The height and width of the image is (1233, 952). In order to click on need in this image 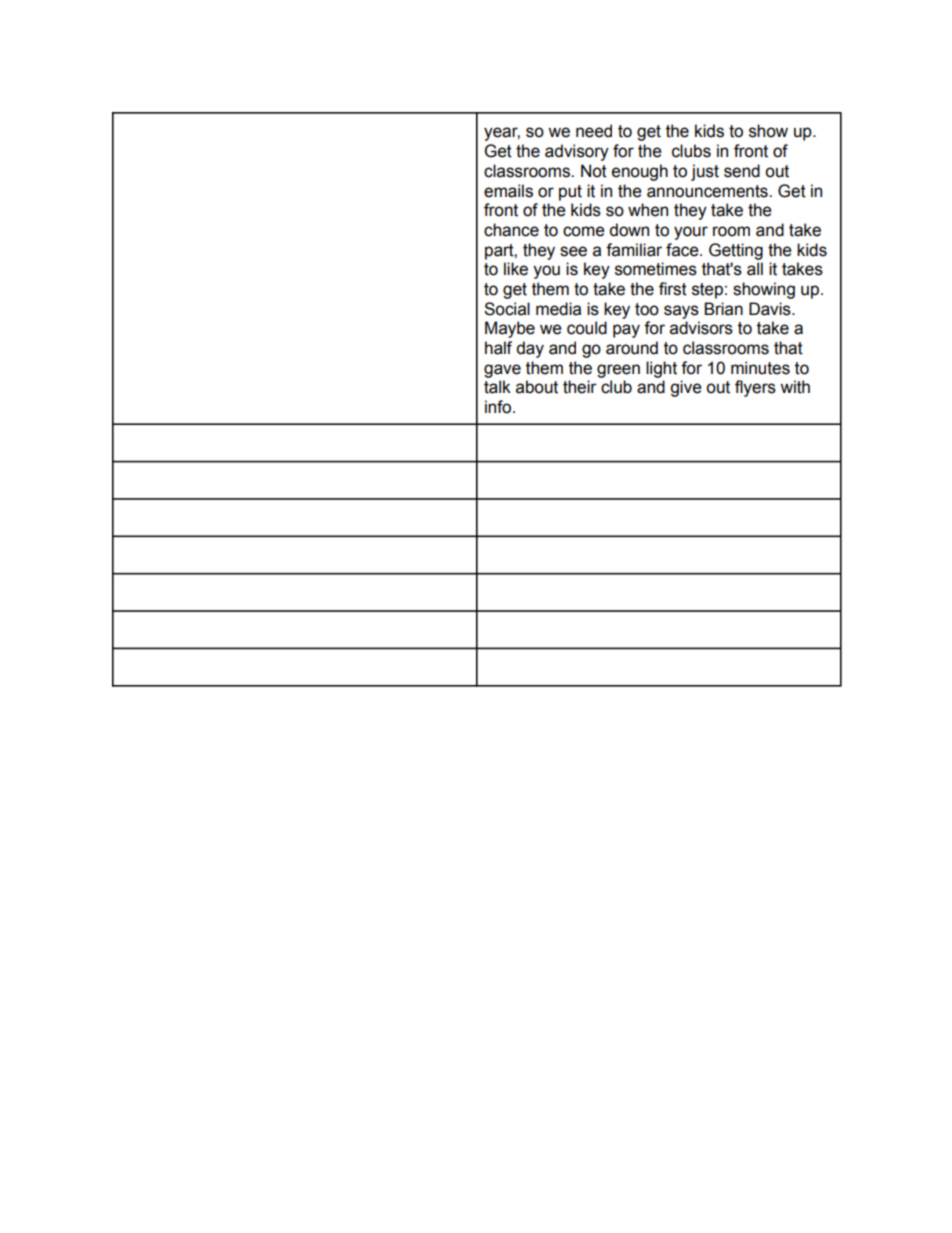, I will do `click(594, 131)`.
